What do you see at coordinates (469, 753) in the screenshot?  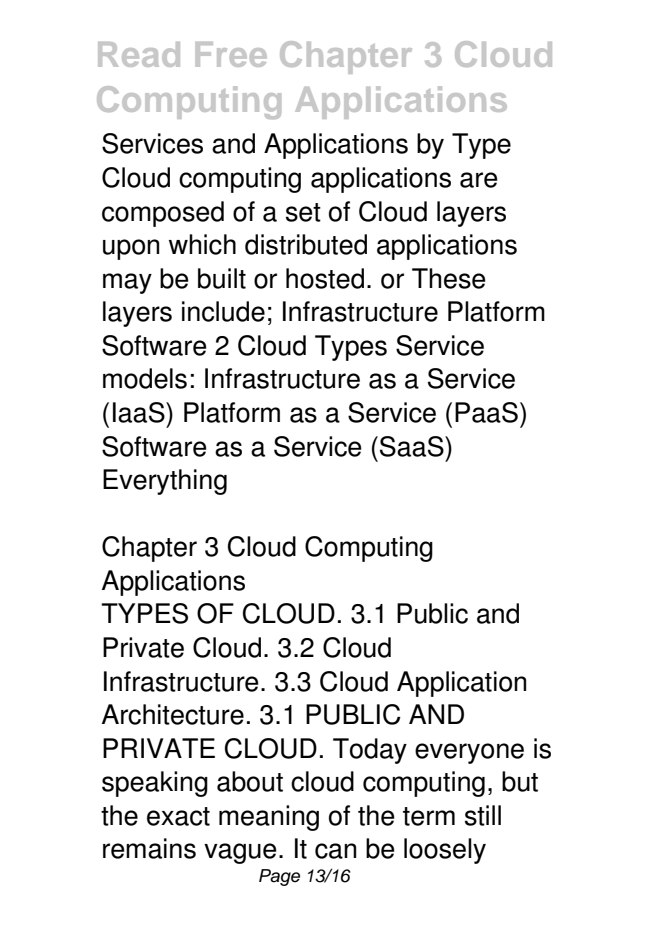 I see `everyone` at bounding box center [469, 753].
